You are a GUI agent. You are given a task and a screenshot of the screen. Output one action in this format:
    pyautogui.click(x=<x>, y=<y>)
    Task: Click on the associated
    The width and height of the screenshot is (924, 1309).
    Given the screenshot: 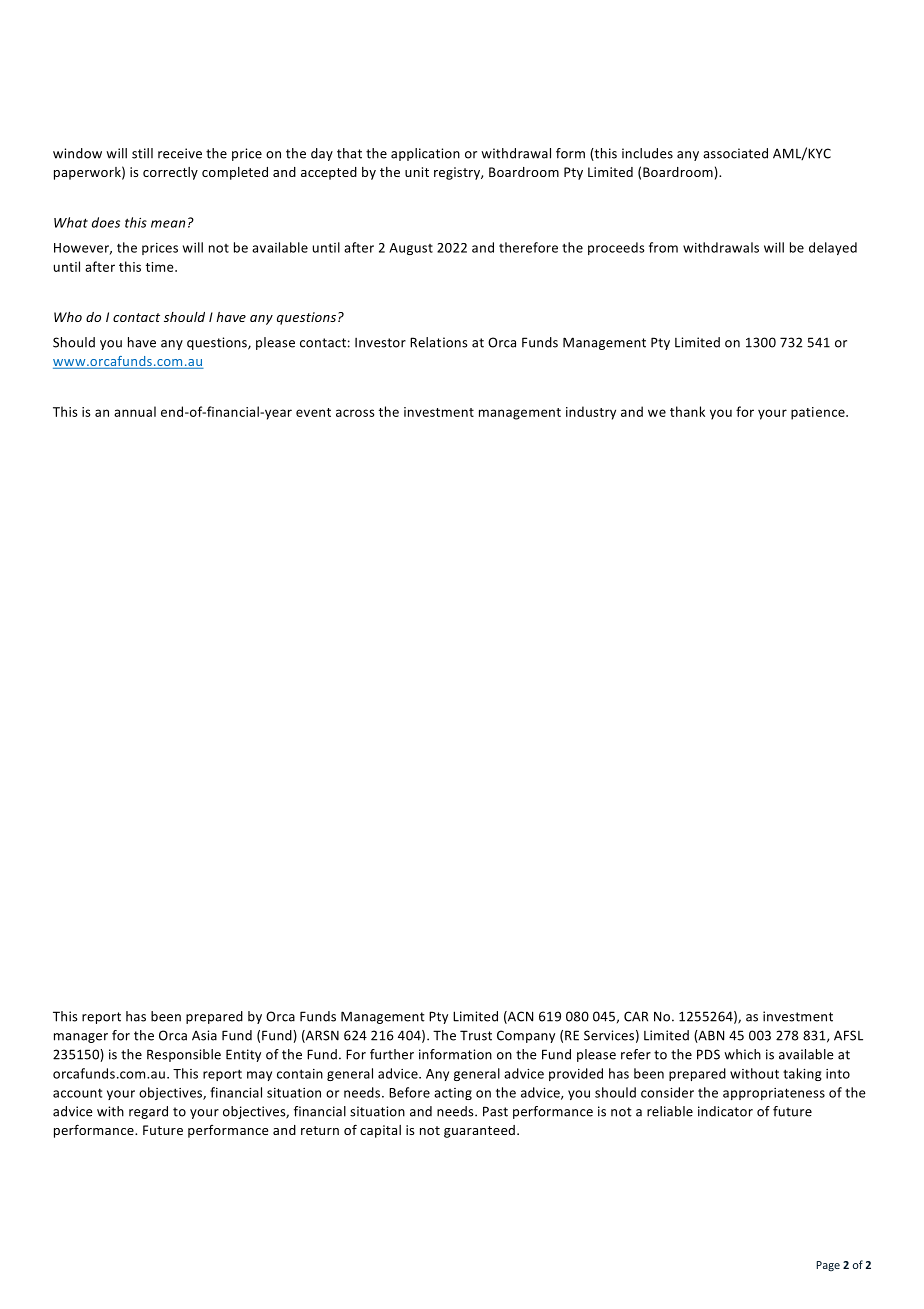 What is the action you would take?
    pyautogui.click(x=735, y=153)
